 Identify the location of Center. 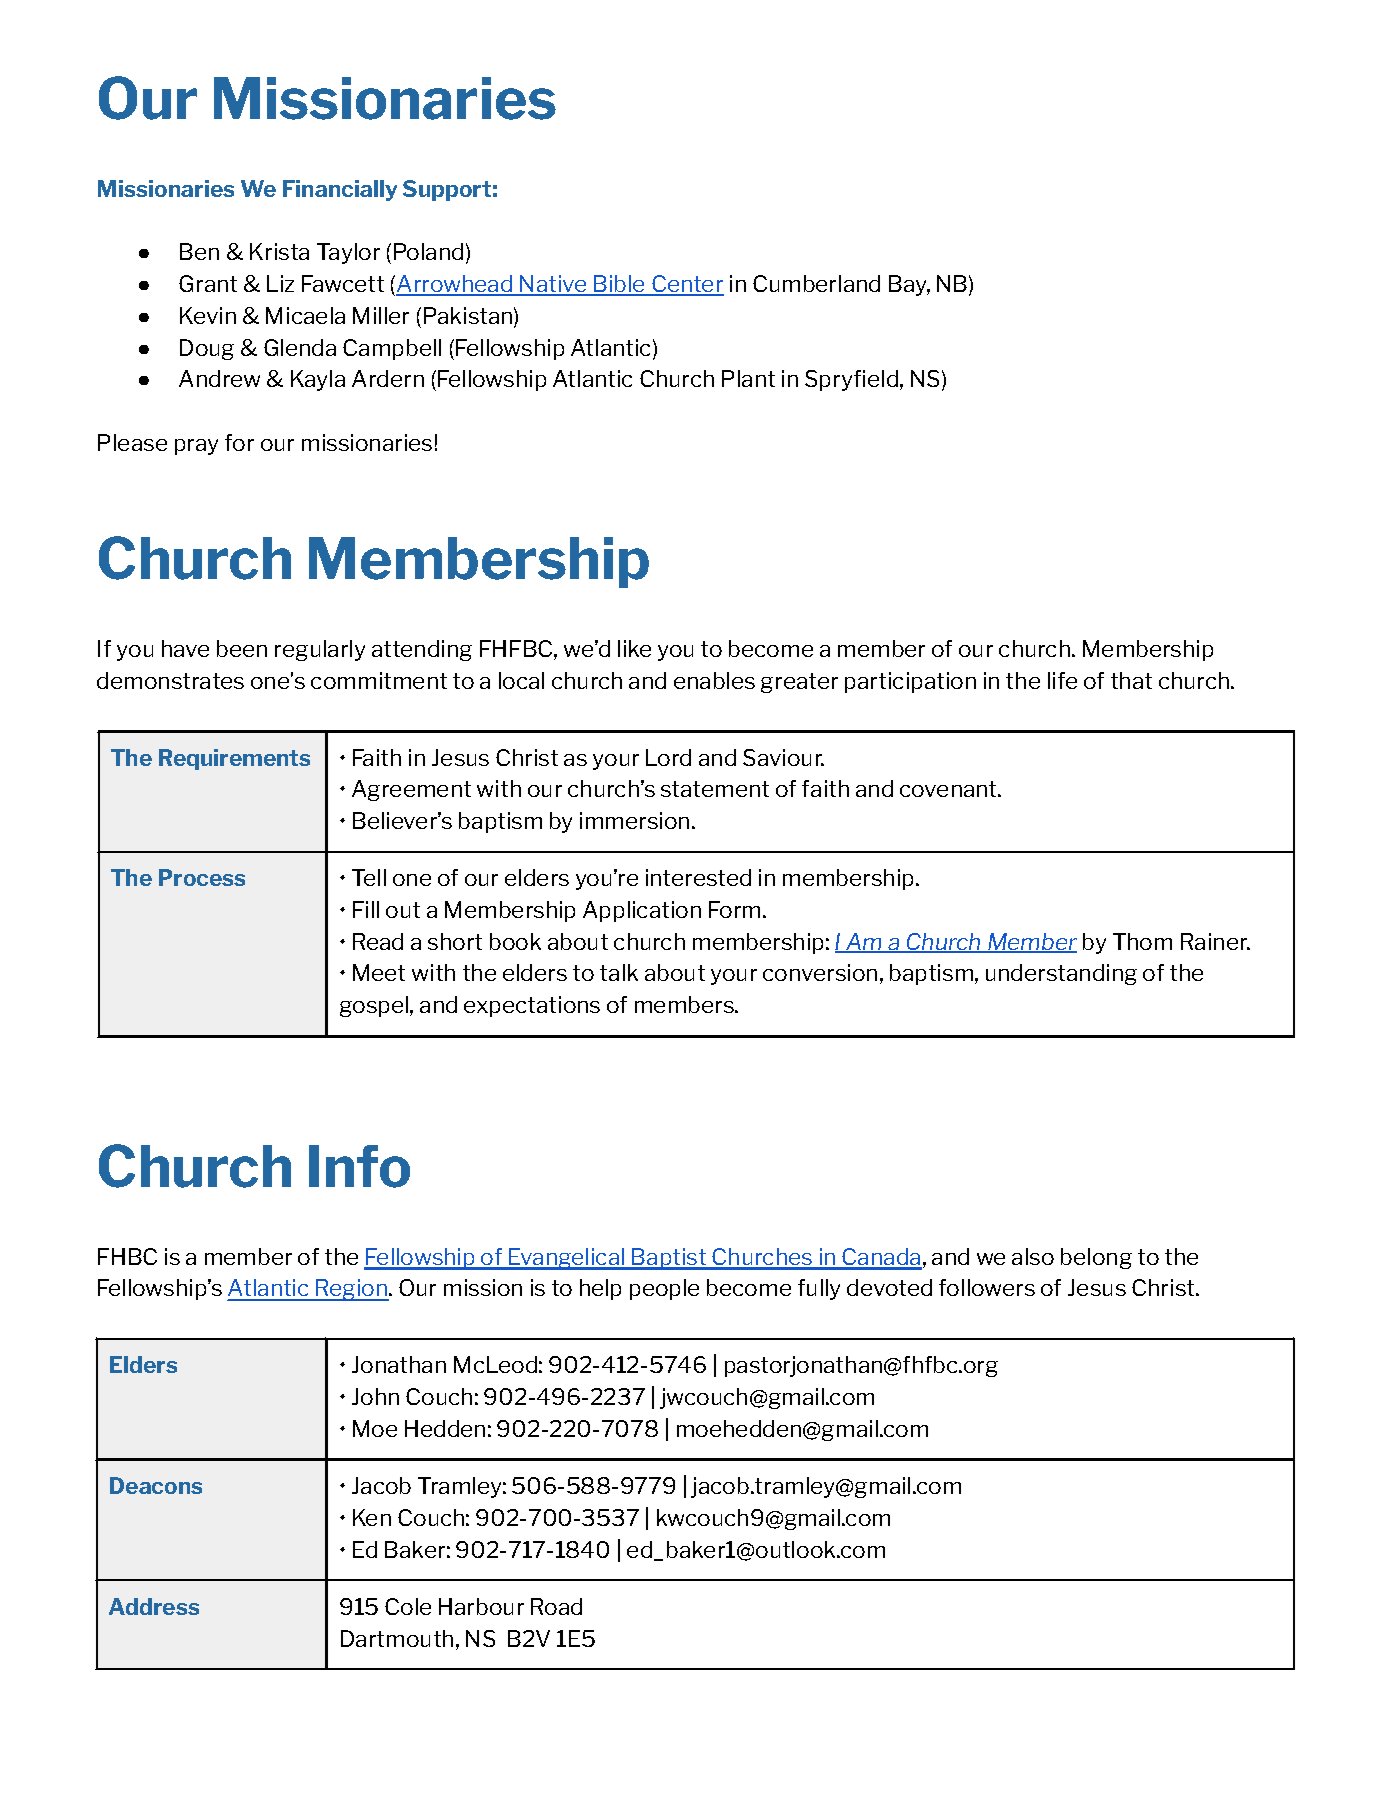
(687, 285).
